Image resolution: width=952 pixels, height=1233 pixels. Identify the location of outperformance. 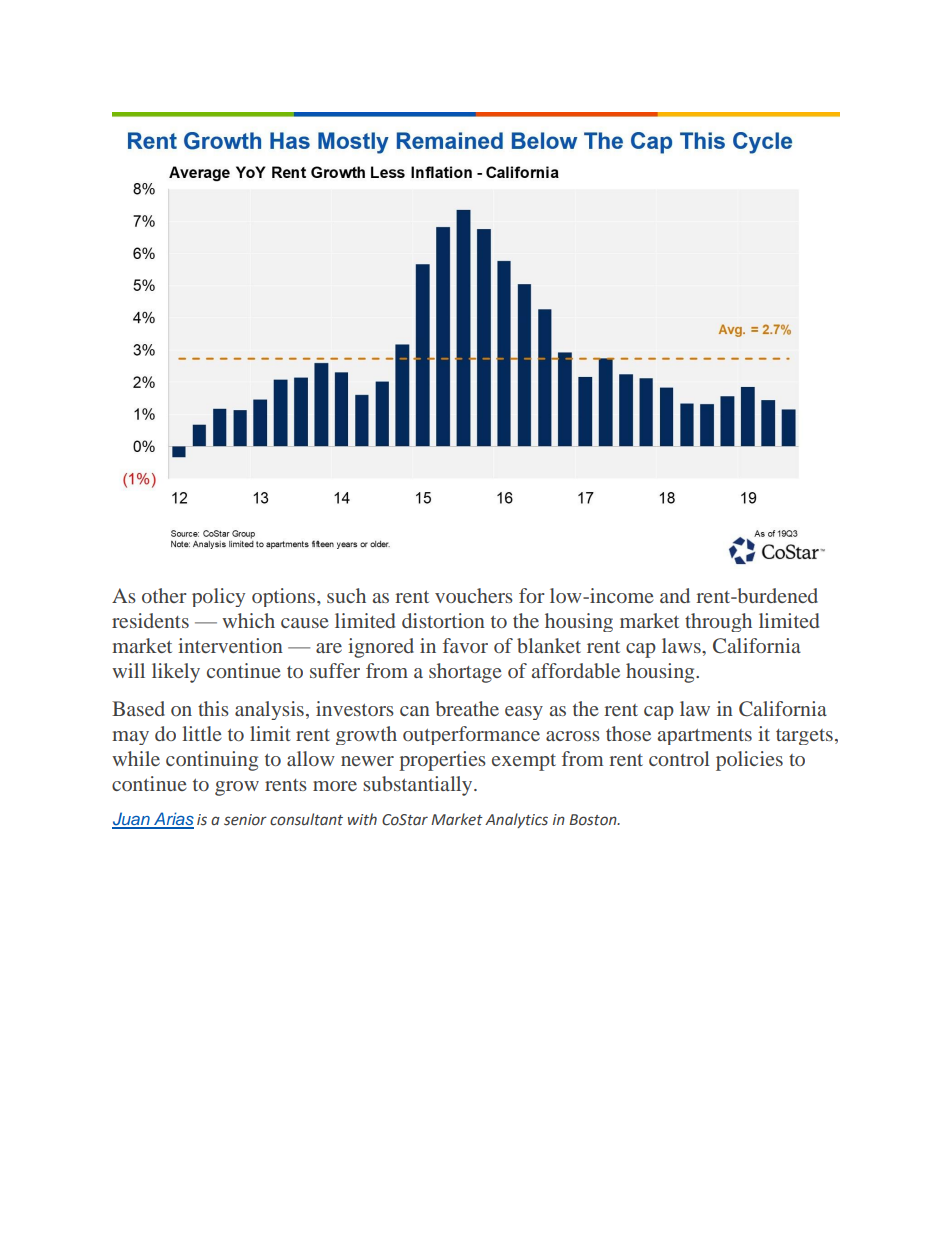
(471, 735).
